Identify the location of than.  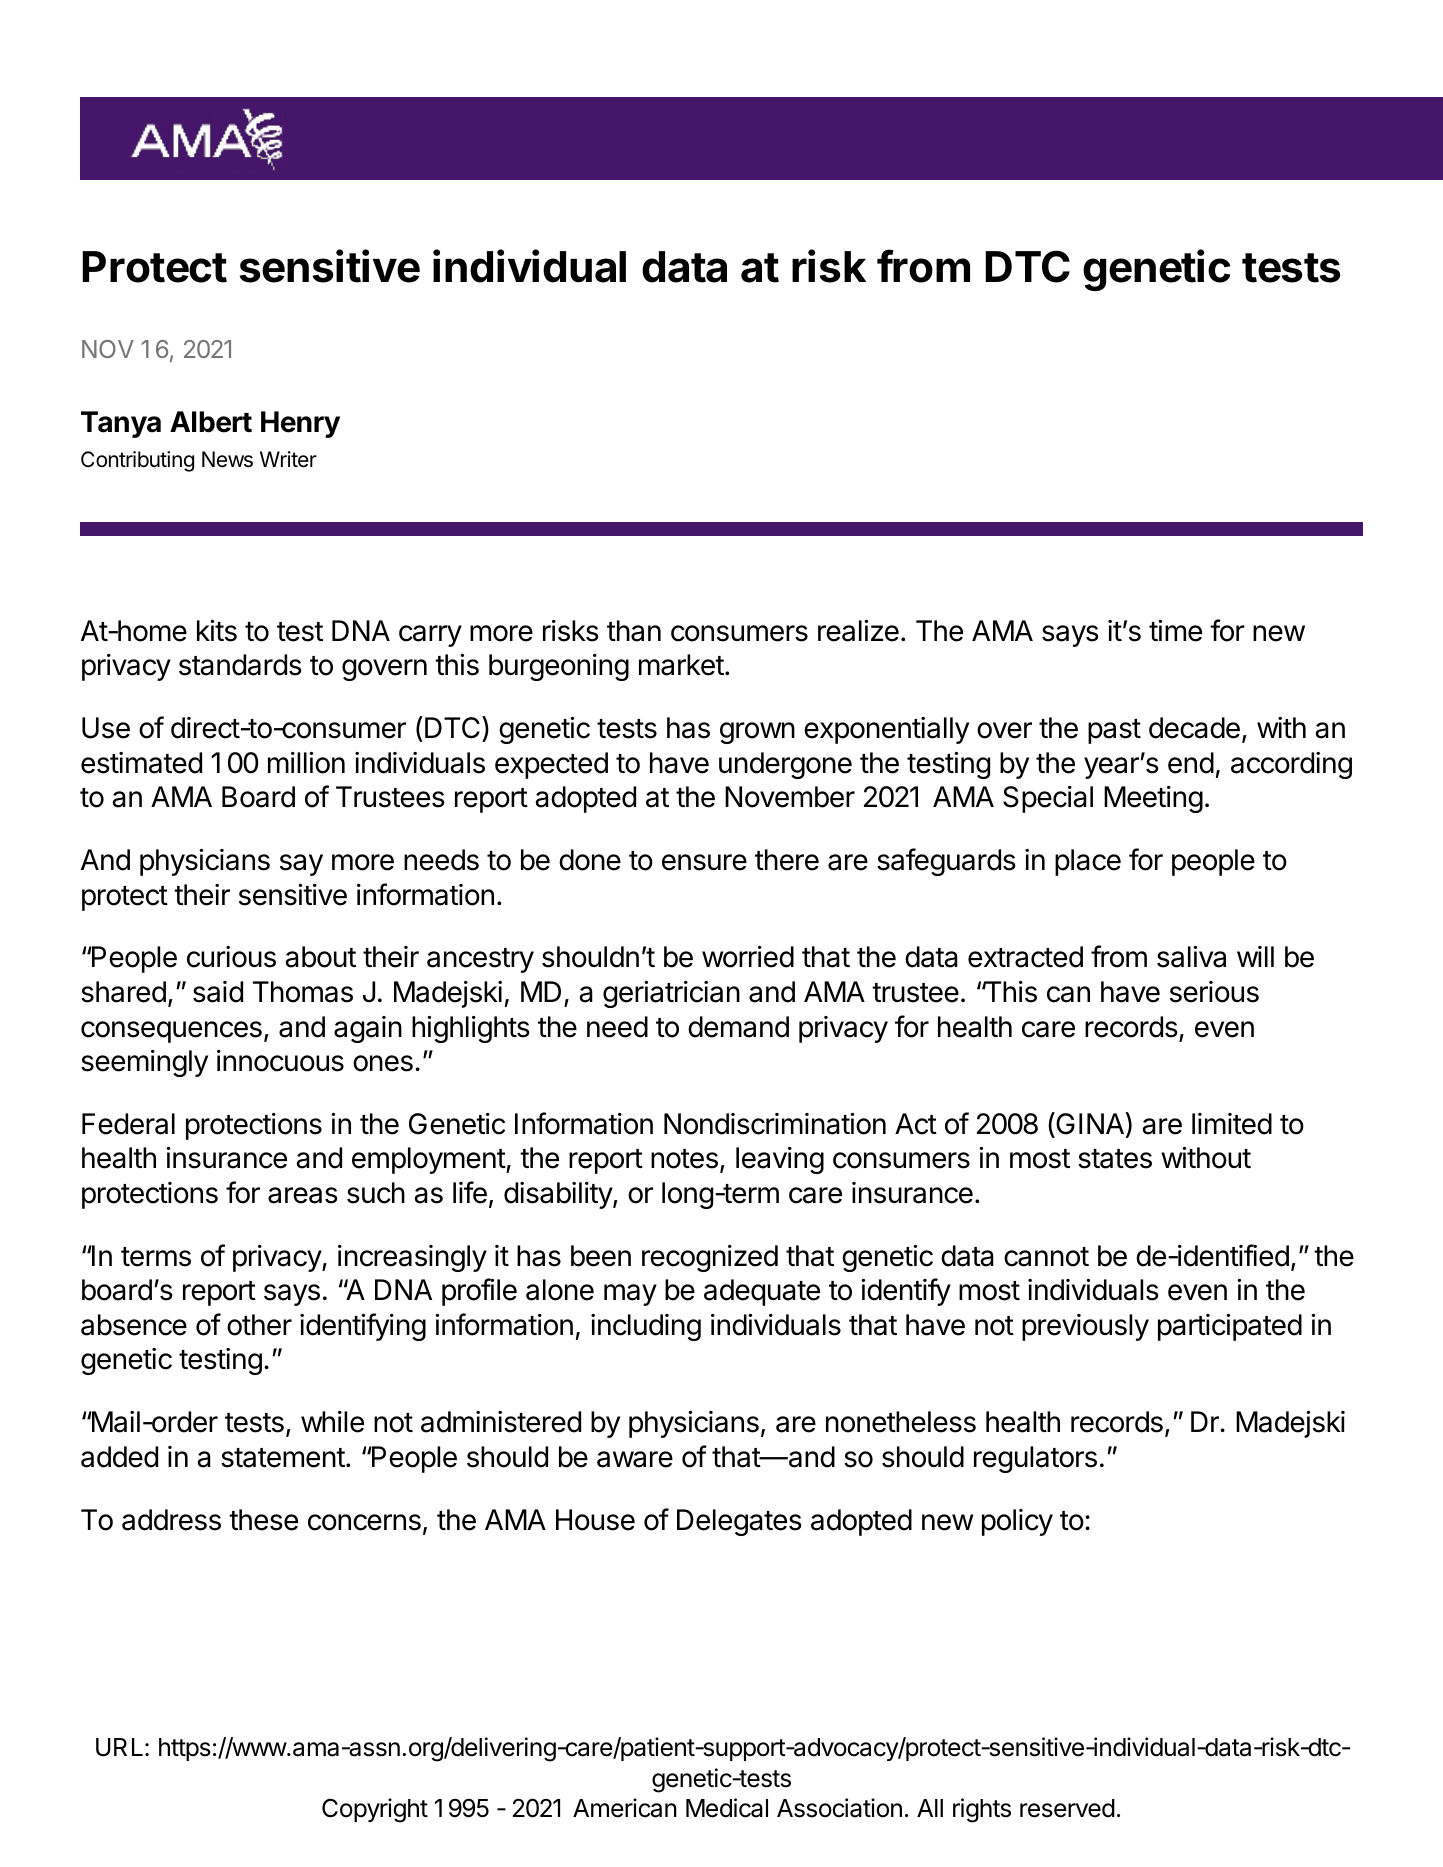
(634, 631).
